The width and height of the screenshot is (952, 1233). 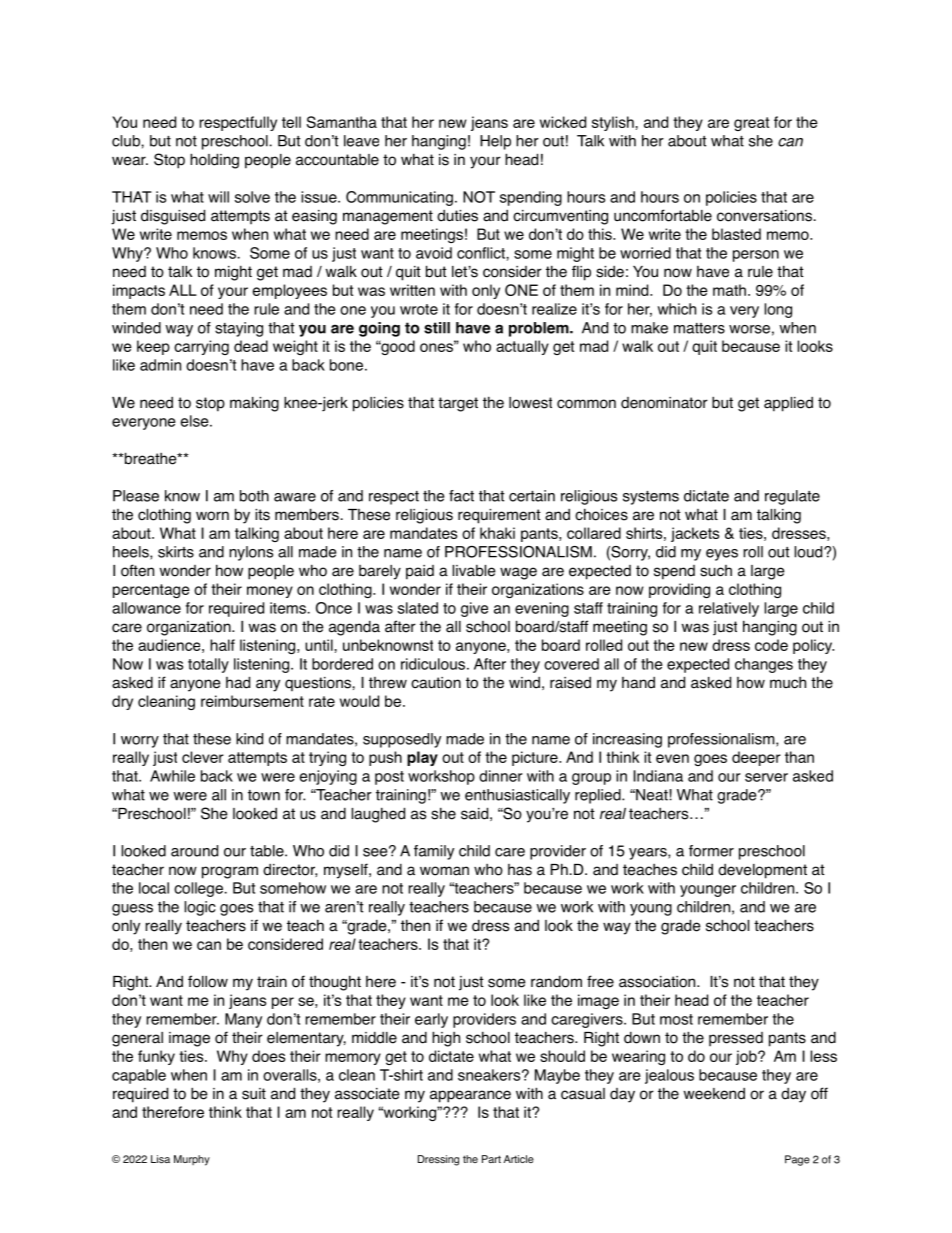 I want to click on woman, so click(x=444, y=871).
